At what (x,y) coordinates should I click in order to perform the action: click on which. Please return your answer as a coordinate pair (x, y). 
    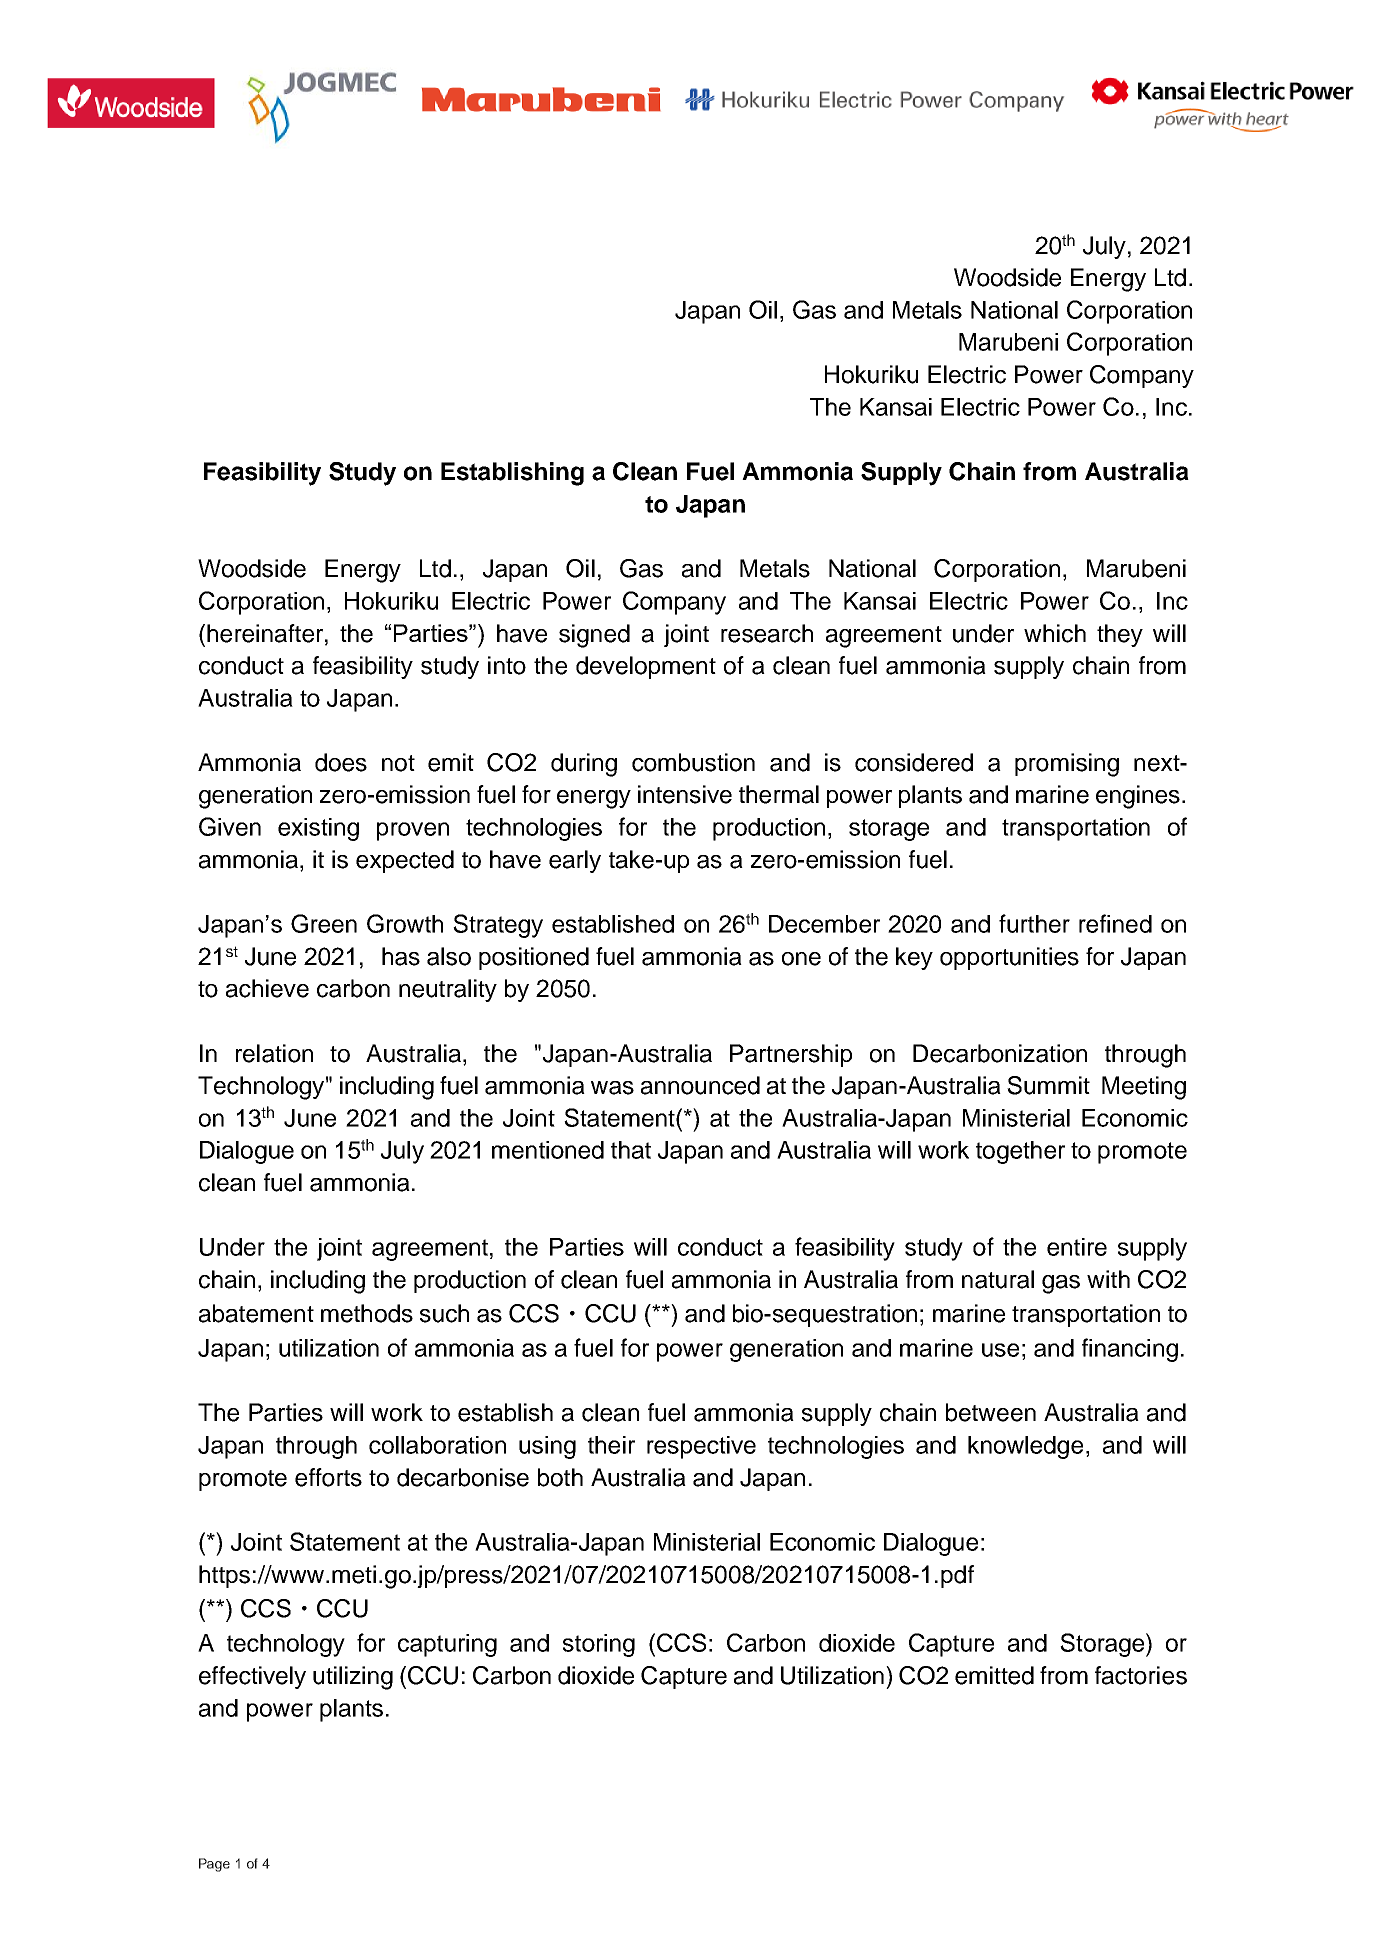
    Looking at the image, I should click on (1055, 633).
